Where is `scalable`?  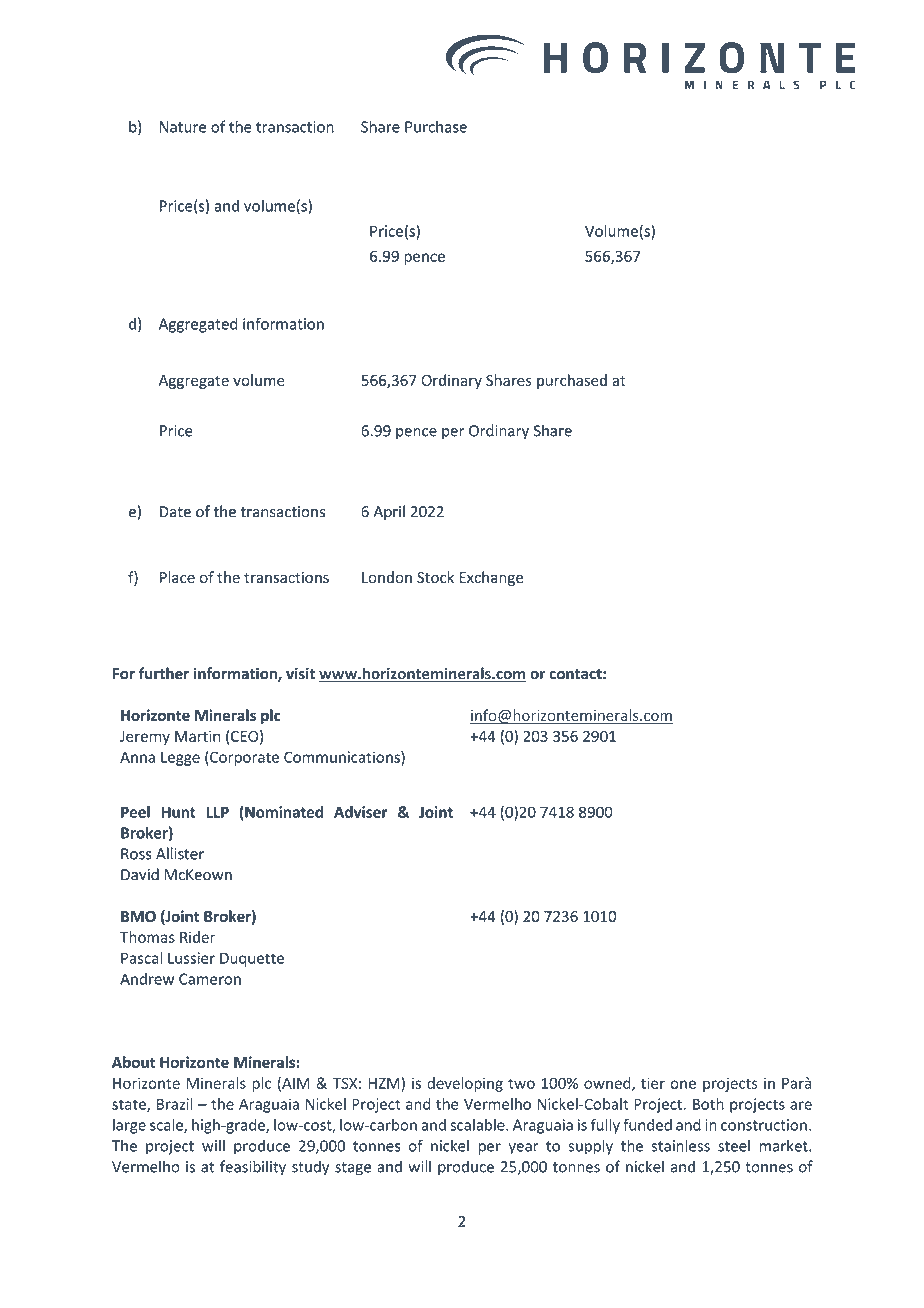
scalable is located at coordinates (478, 1125).
